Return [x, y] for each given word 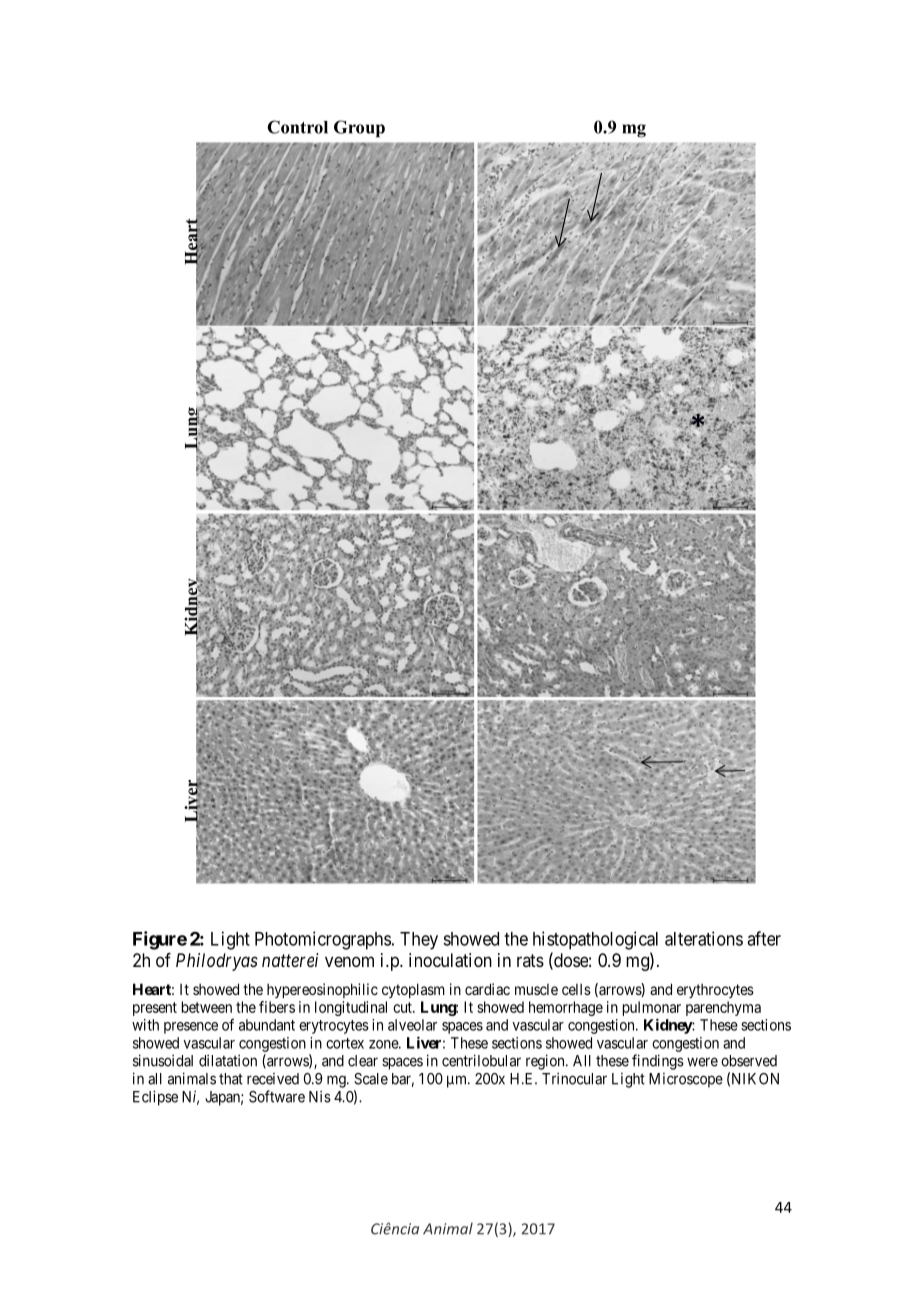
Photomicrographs [323, 940]
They [419, 941]
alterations [704, 938]
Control [297, 127]
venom [349, 961]
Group [359, 129]
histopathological [595, 940]
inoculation [450, 960]
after [764, 938]
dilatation [228, 1060]
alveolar [412, 1025]
